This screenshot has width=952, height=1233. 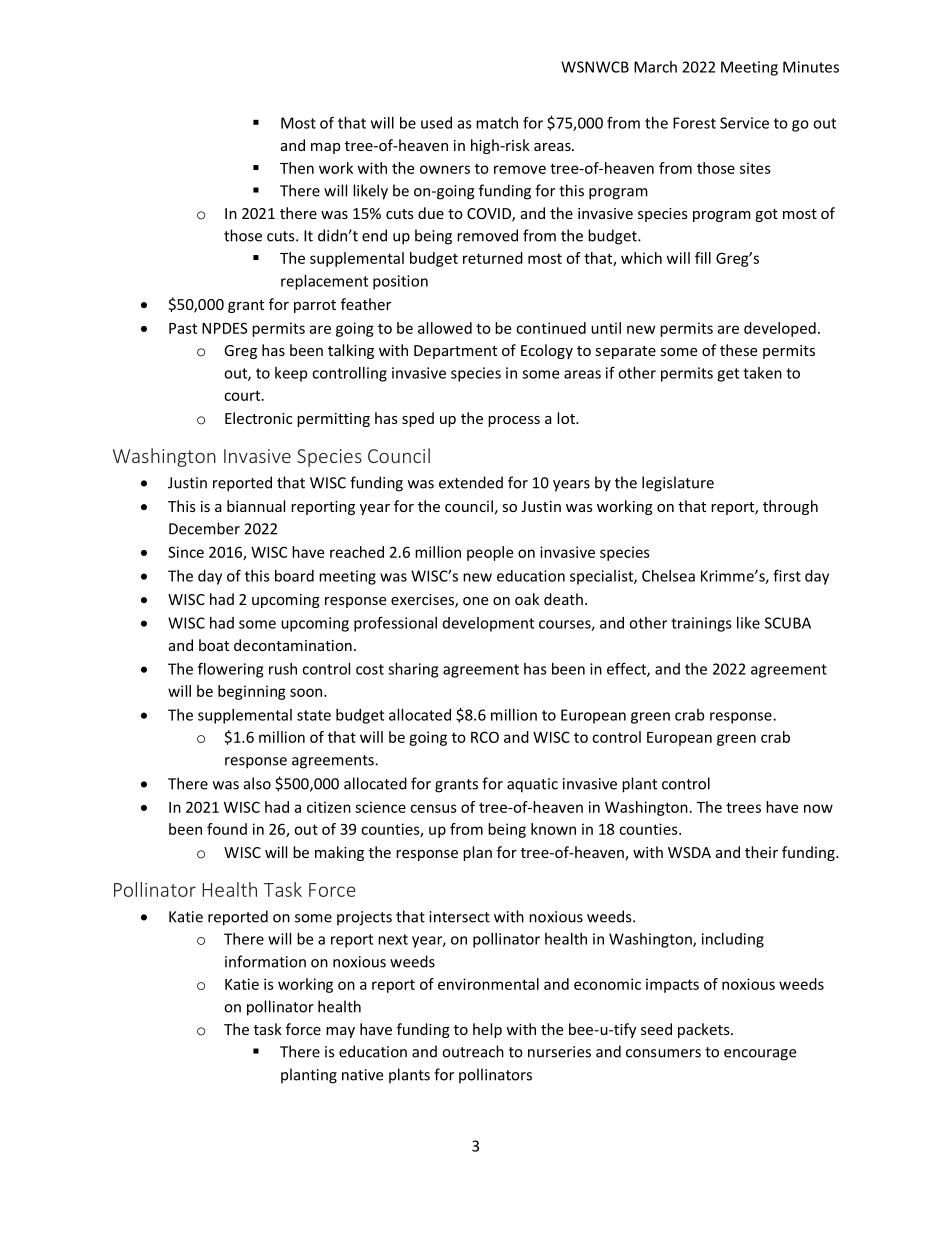 I want to click on Service, so click(x=744, y=123).
